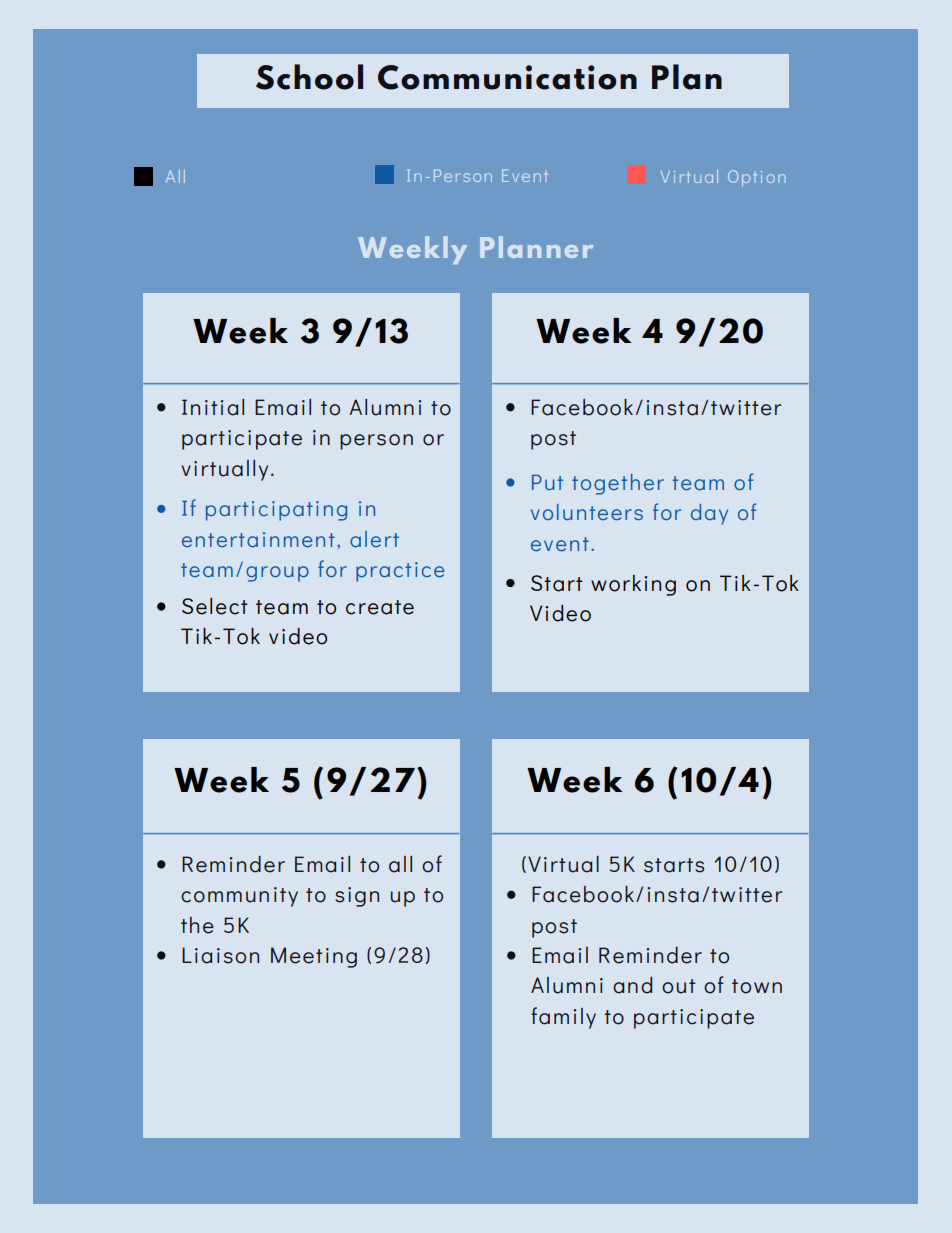  I want to click on Communication, so click(507, 77).
